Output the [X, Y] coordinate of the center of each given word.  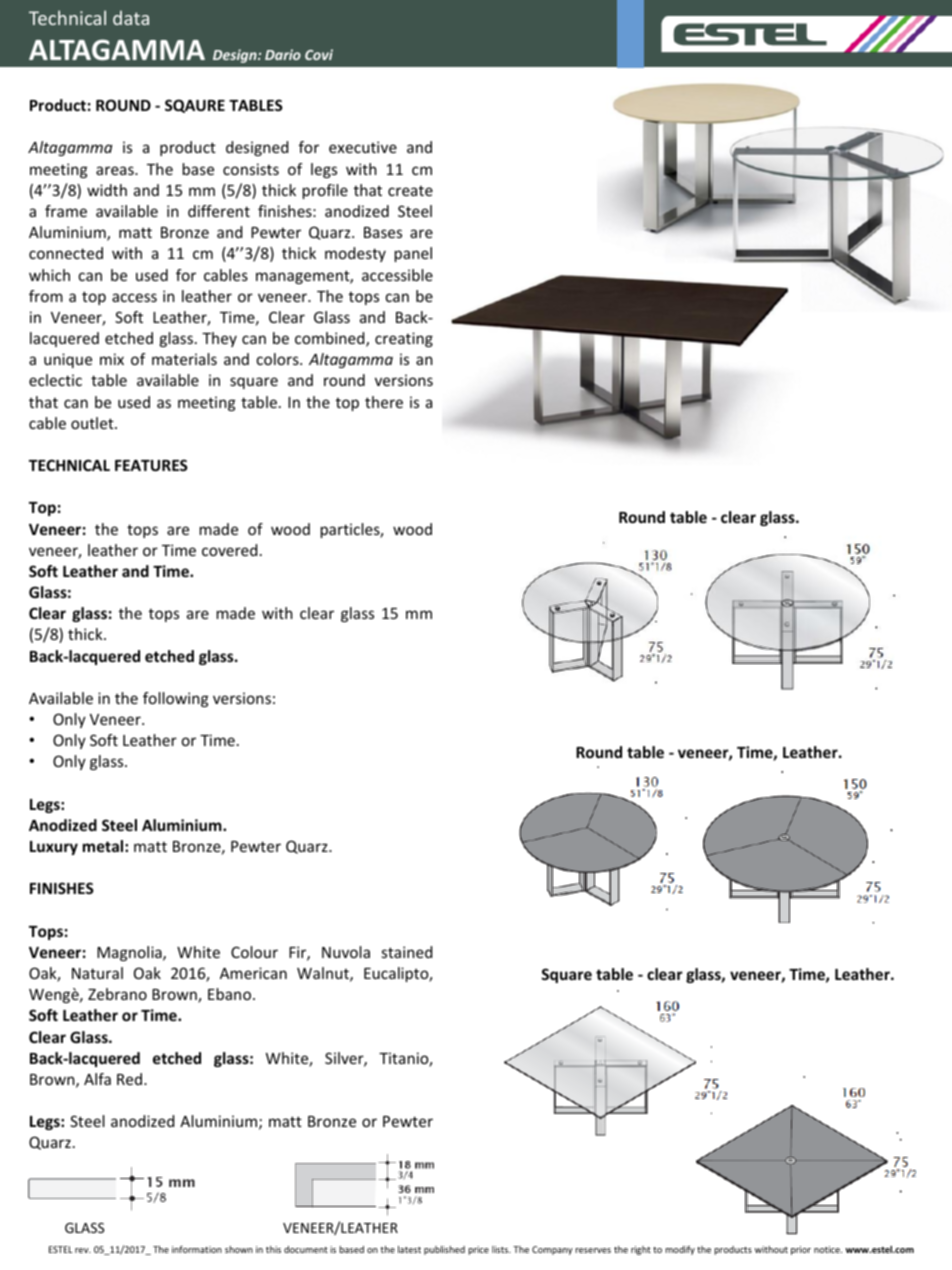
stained [407, 952]
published [444, 1250]
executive [363, 147]
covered [229, 550]
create [410, 190]
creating [404, 339]
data [131, 17]
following [176, 699]
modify [680, 1250]
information [197, 1249]
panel [413, 254]
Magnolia [130, 953]
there [384, 402]
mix [112, 359]
